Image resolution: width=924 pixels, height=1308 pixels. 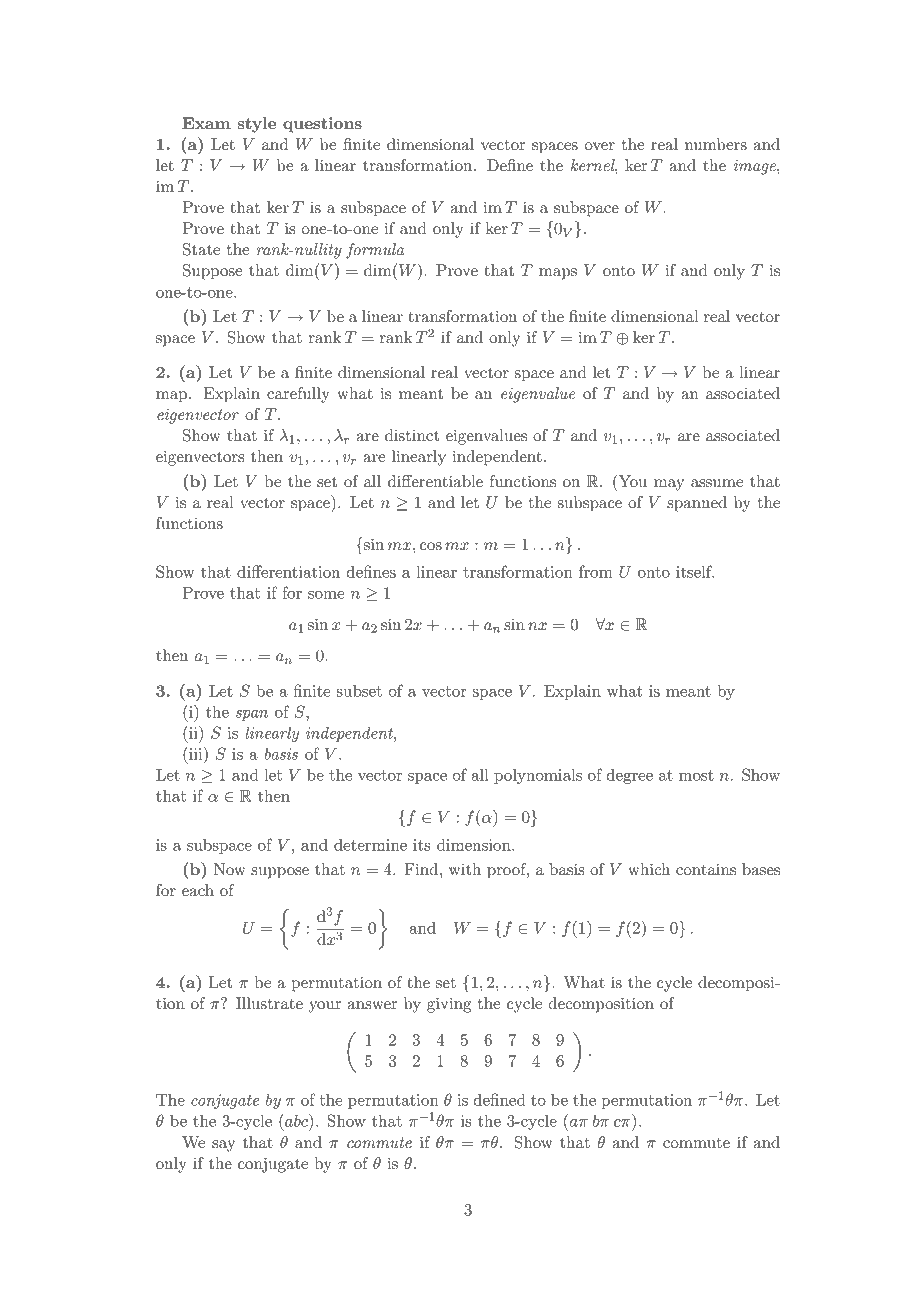 I want to click on over, so click(x=600, y=146).
